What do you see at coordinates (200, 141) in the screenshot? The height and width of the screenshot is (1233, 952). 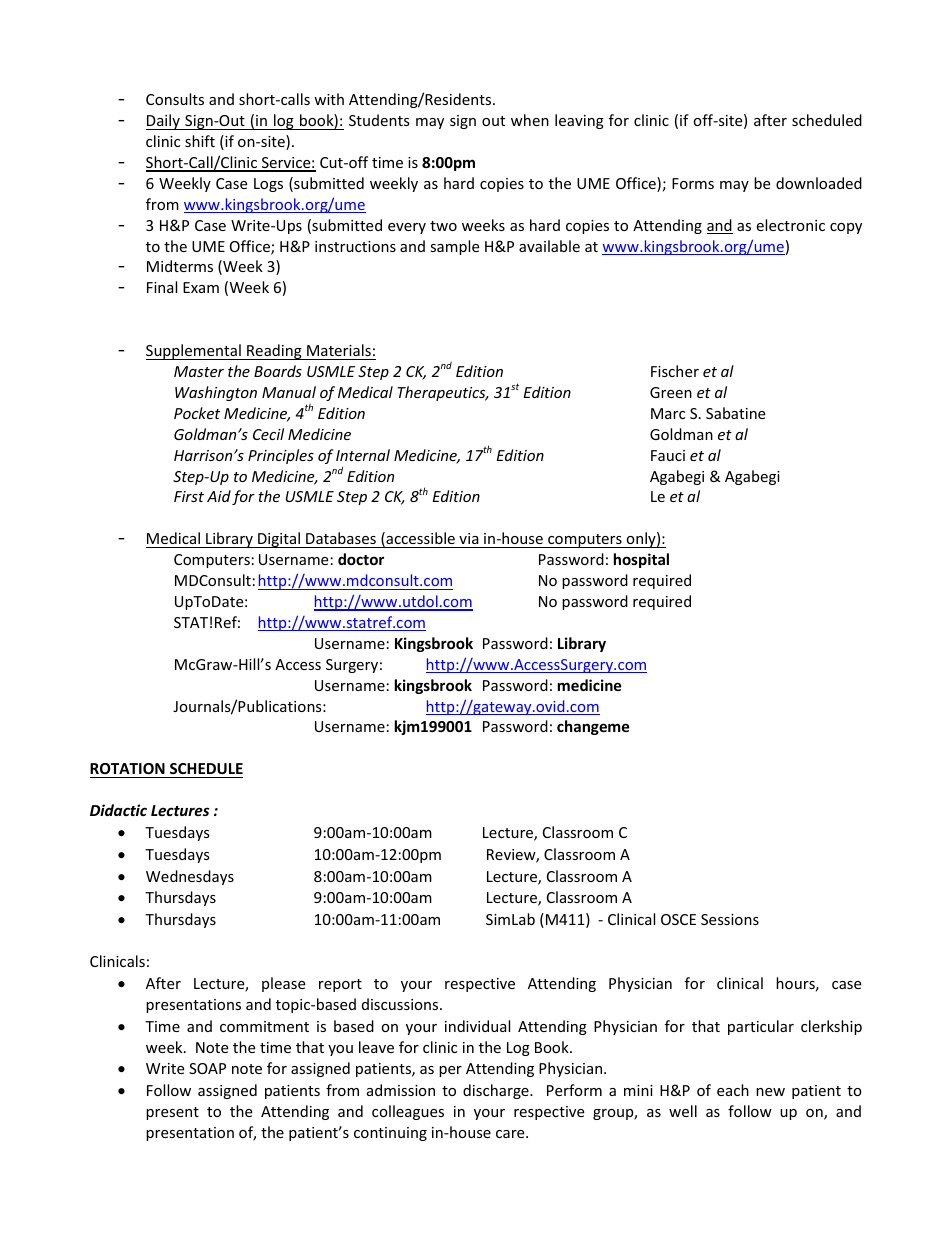 I see `shift` at bounding box center [200, 141].
